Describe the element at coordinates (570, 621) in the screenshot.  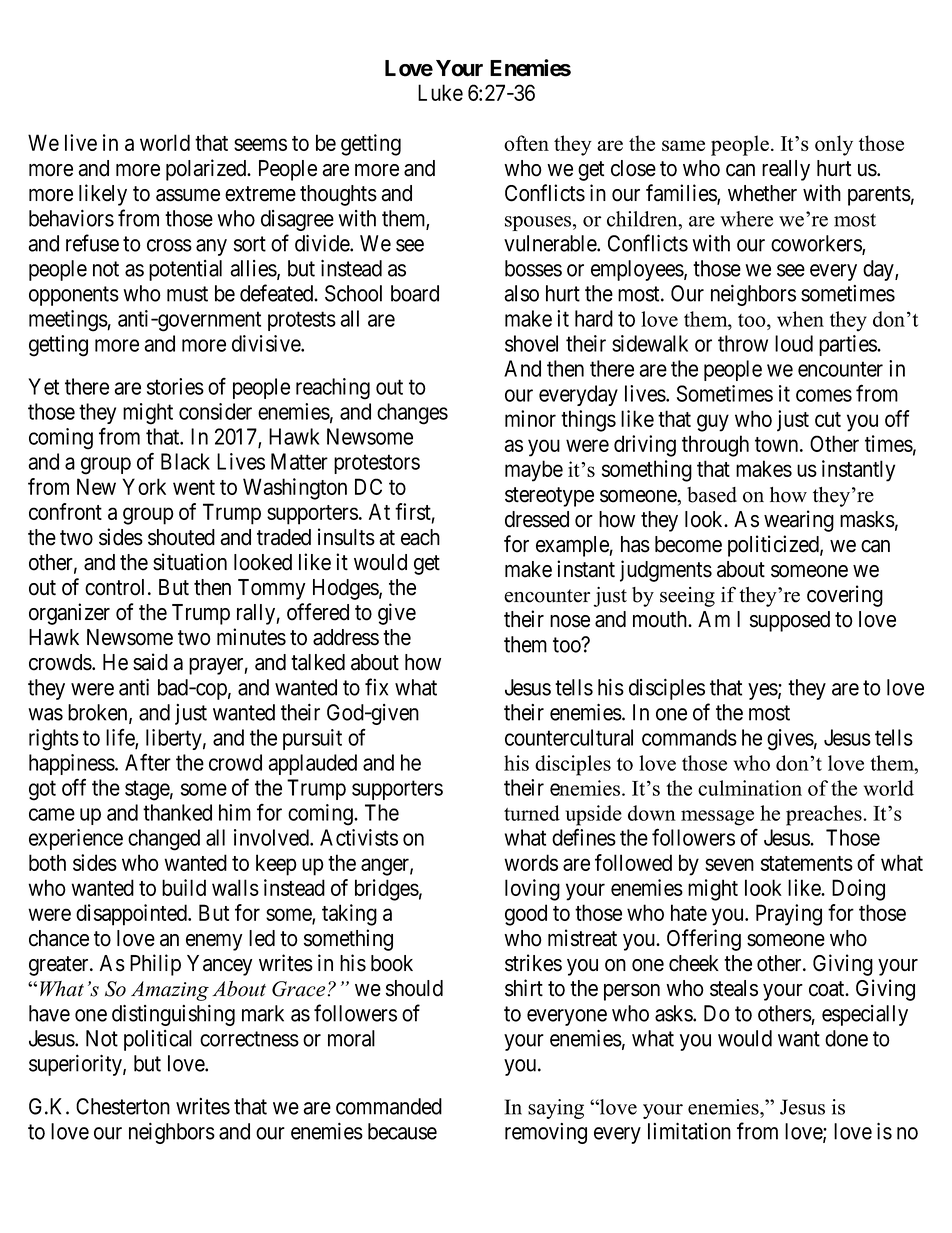
I see `nose` at that location.
